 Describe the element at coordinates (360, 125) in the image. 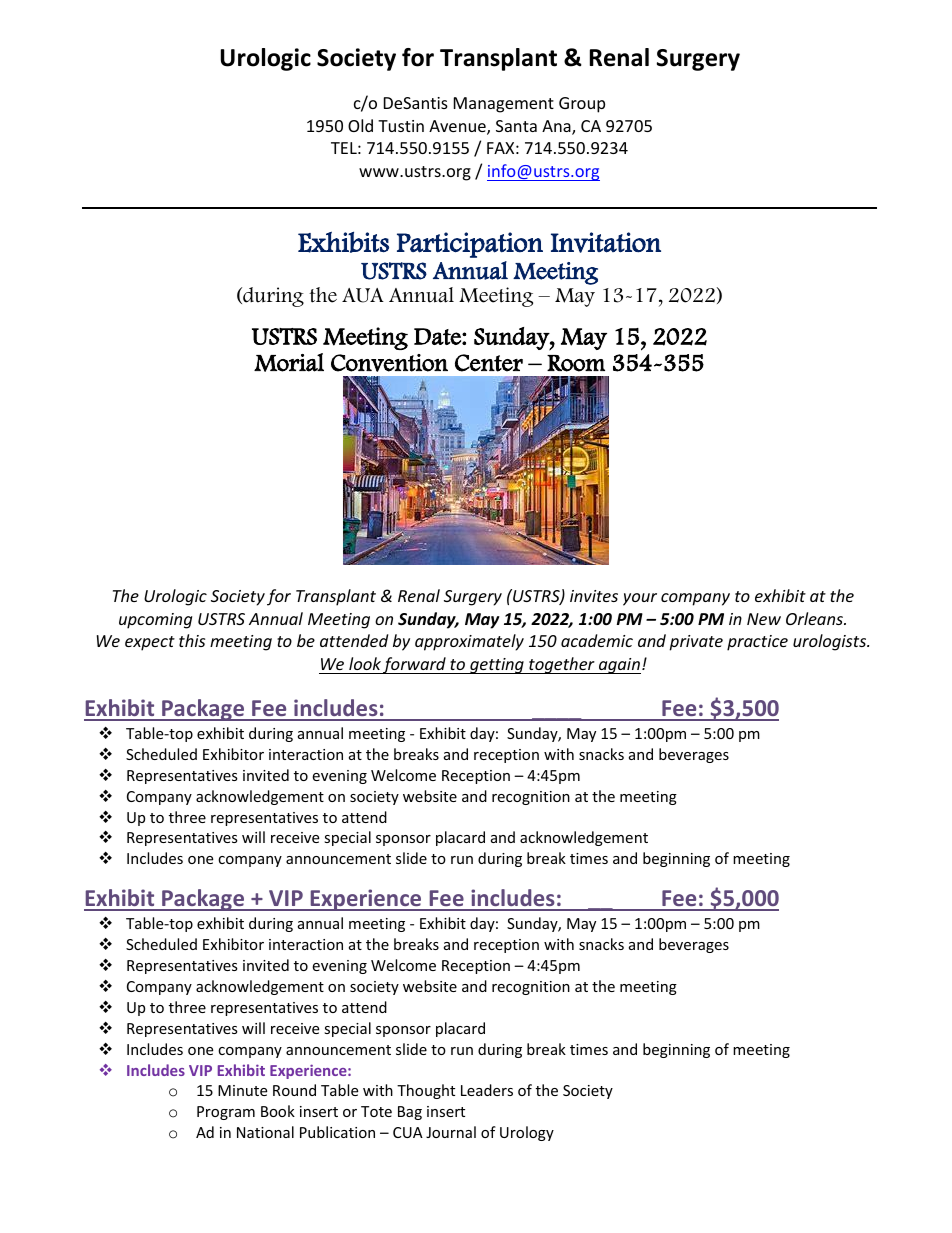

I see `Old` at that location.
